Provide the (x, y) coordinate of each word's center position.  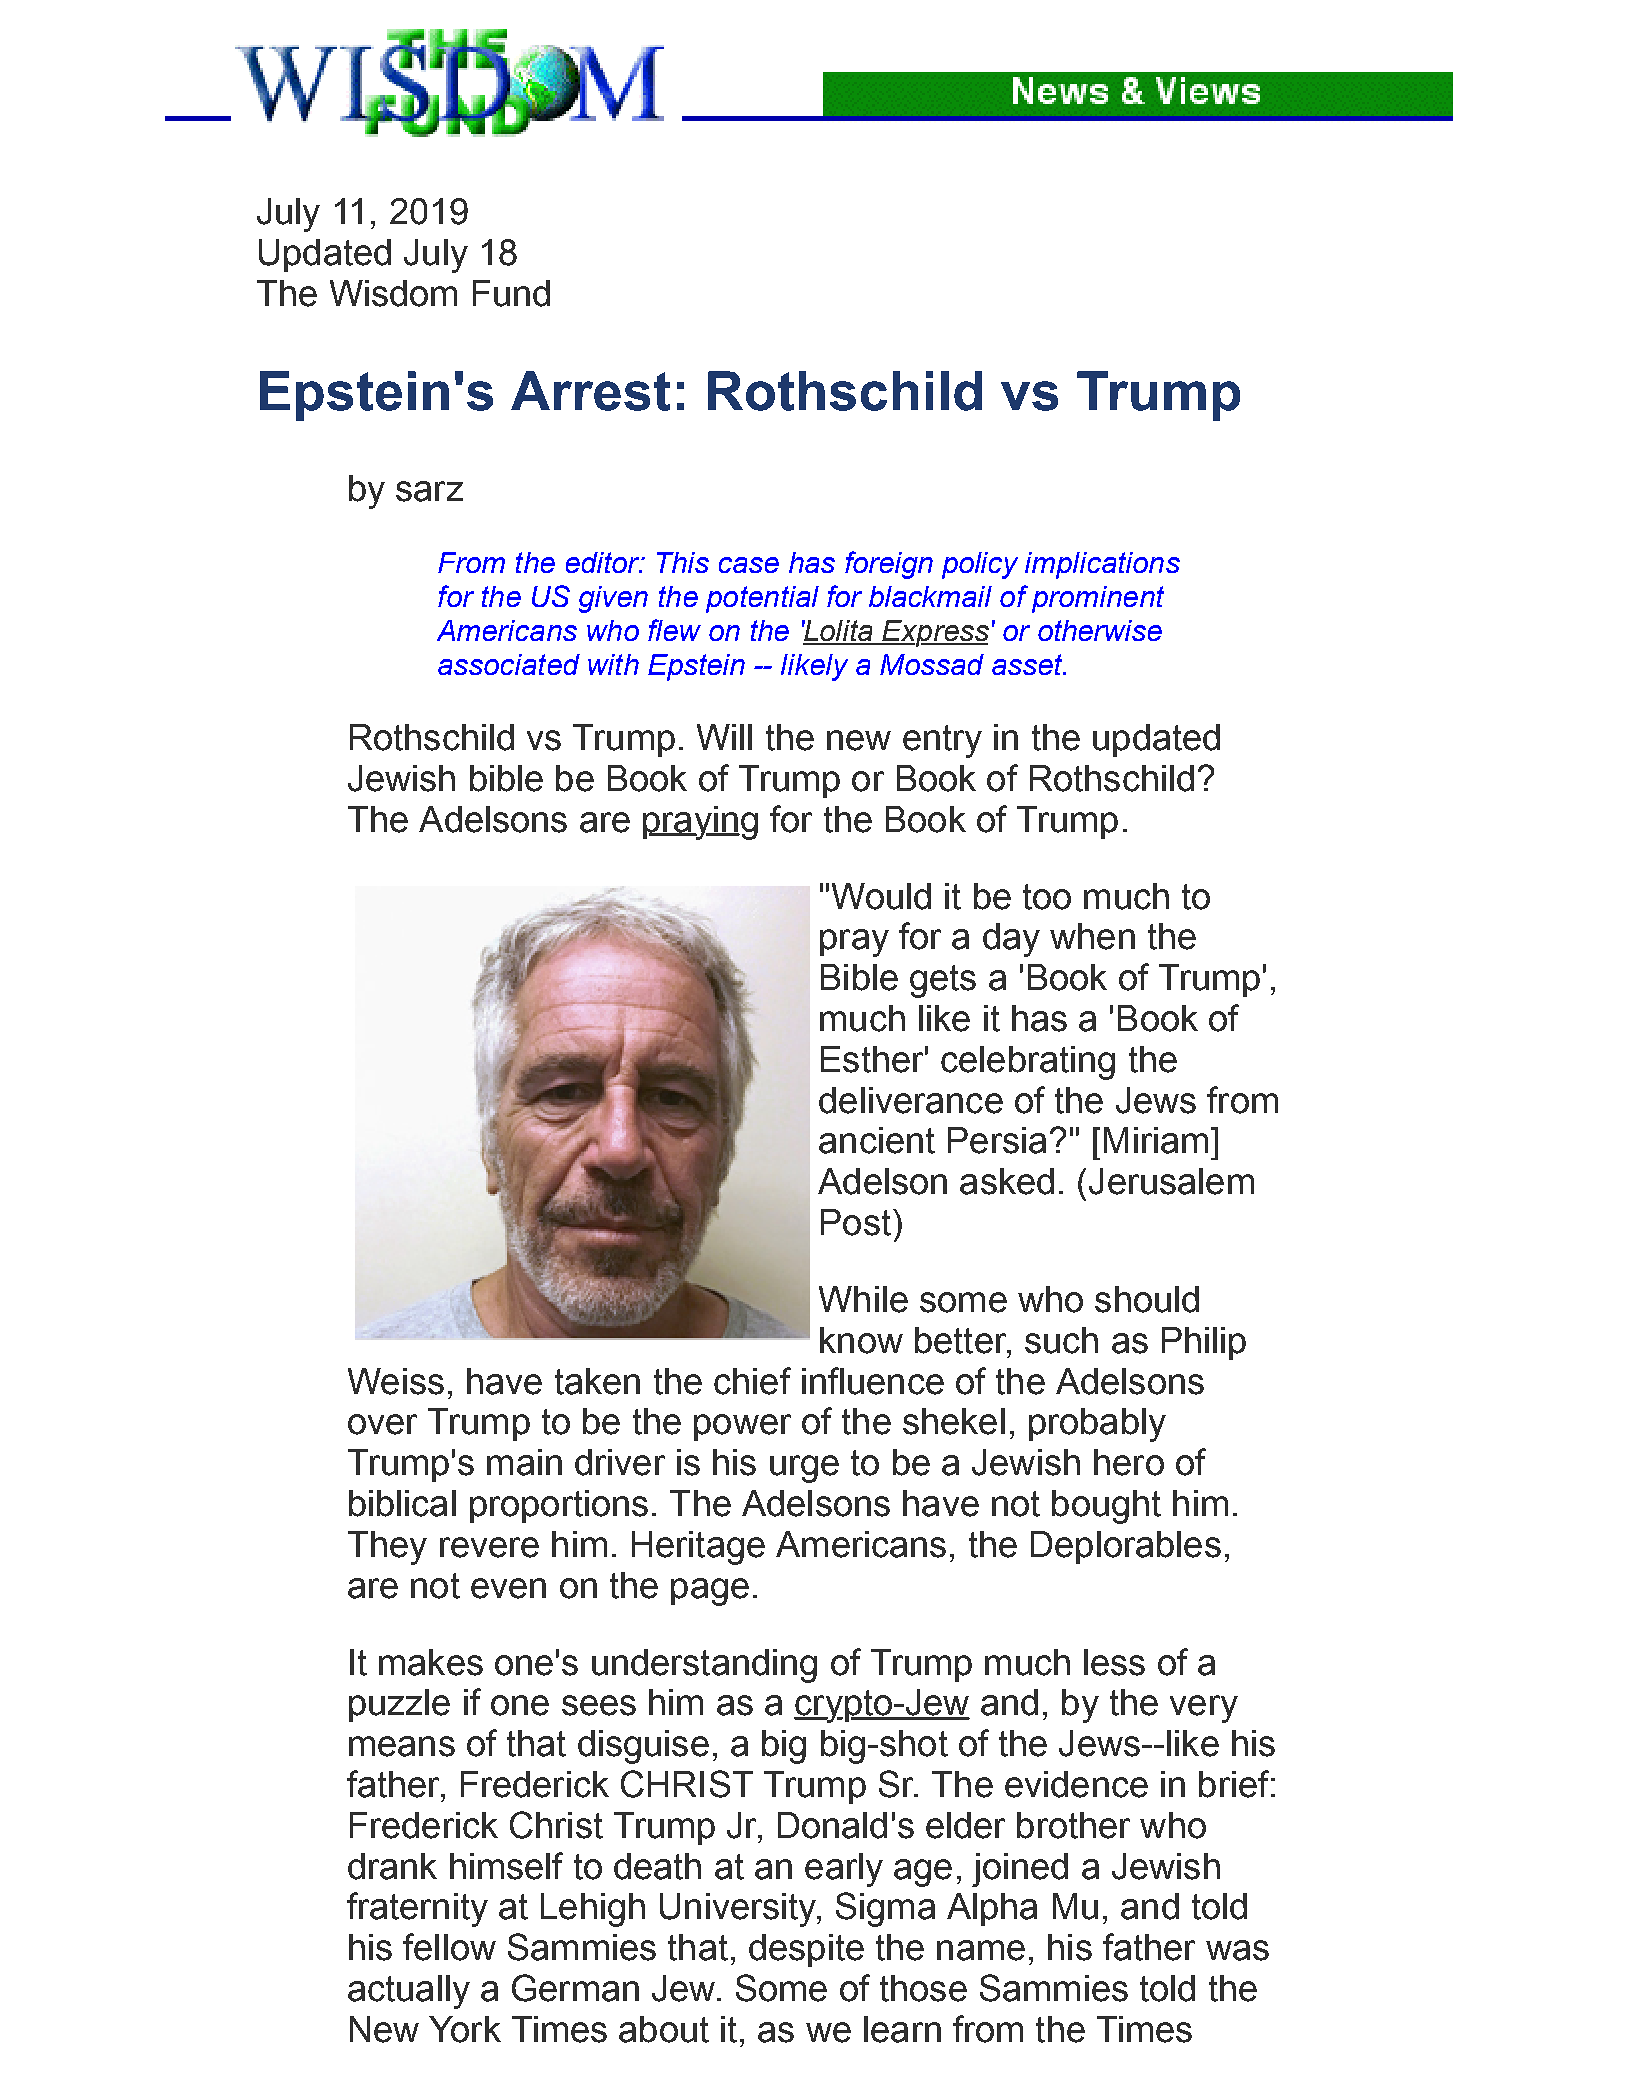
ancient (877, 1140)
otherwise (1100, 630)
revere (489, 1547)
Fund (511, 293)
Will (724, 737)
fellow (449, 1947)
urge (804, 1469)
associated (509, 664)
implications (1102, 565)
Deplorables (1126, 1547)
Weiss (396, 1381)
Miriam (1156, 1140)
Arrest (590, 391)
